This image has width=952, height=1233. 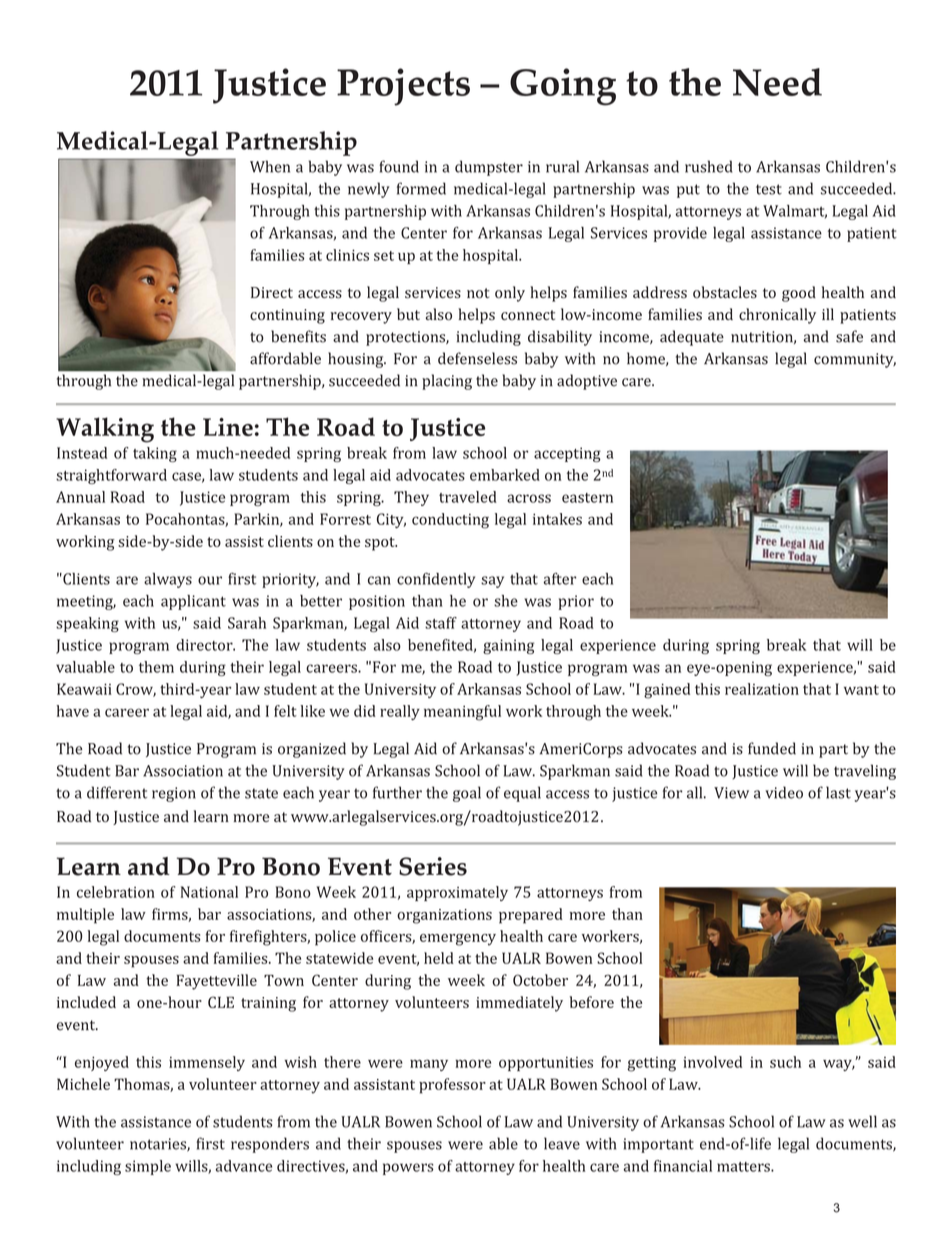 I want to click on rushed, so click(x=708, y=166).
